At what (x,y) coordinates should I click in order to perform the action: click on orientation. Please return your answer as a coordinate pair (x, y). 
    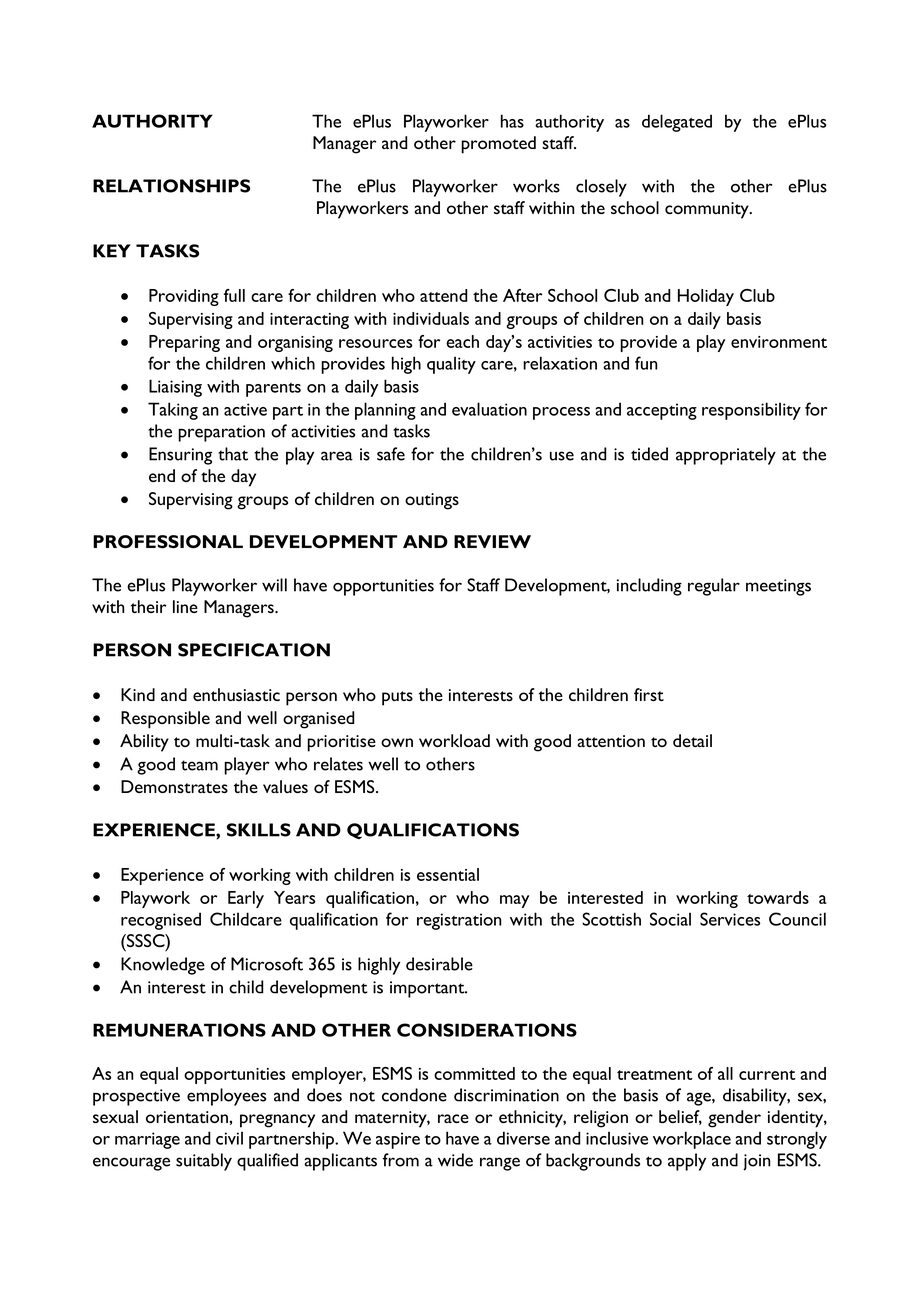
    Looking at the image, I should click on (188, 1117).
